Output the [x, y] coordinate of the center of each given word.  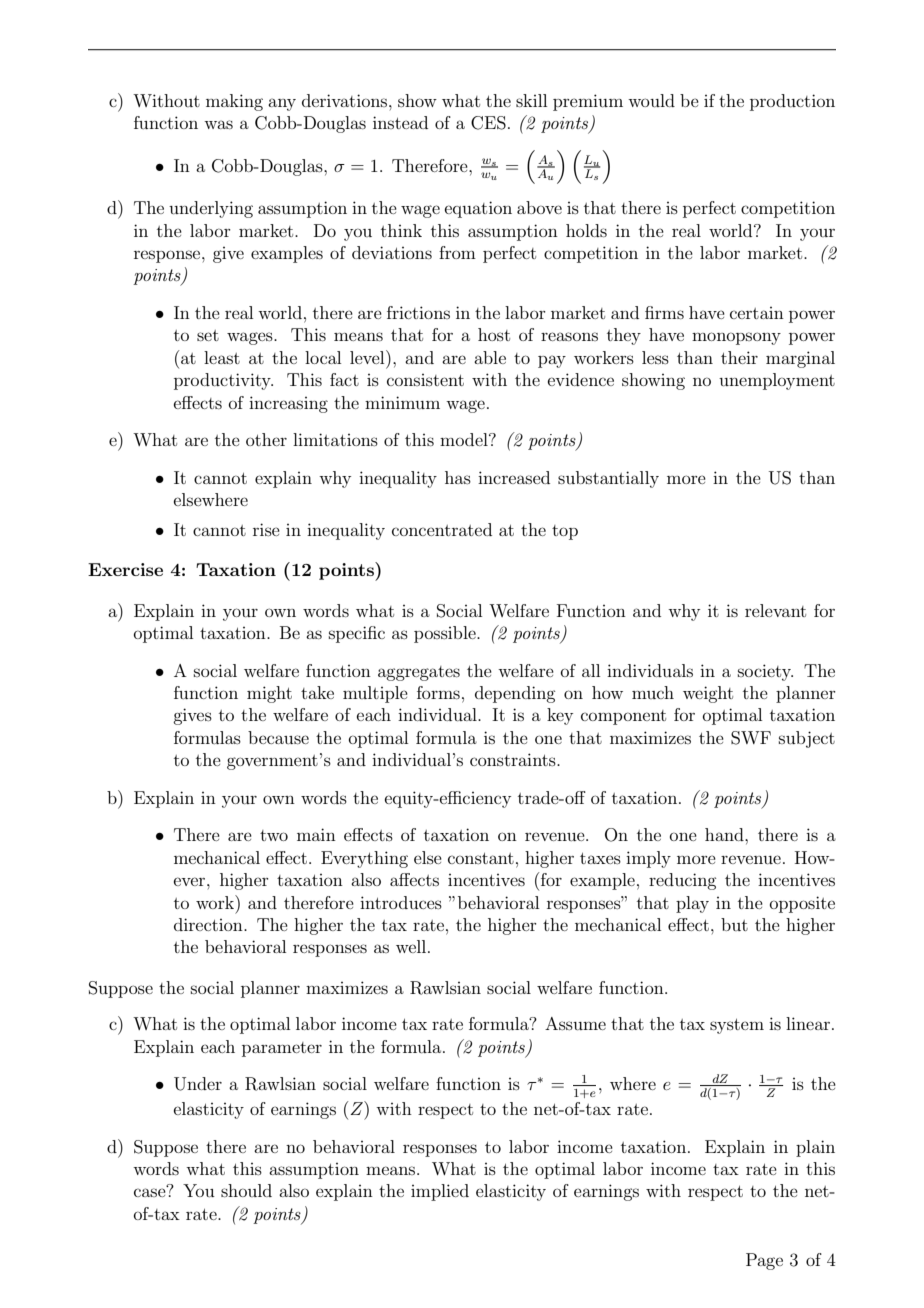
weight [708, 694]
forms [438, 692]
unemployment [777, 381]
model [465, 439]
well [412, 946]
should [246, 1190]
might [269, 694]
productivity [223, 381]
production [792, 102]
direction [209, 924]
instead [400, 122]
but [734, 924]
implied [440, 1192]
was [218, 124]
